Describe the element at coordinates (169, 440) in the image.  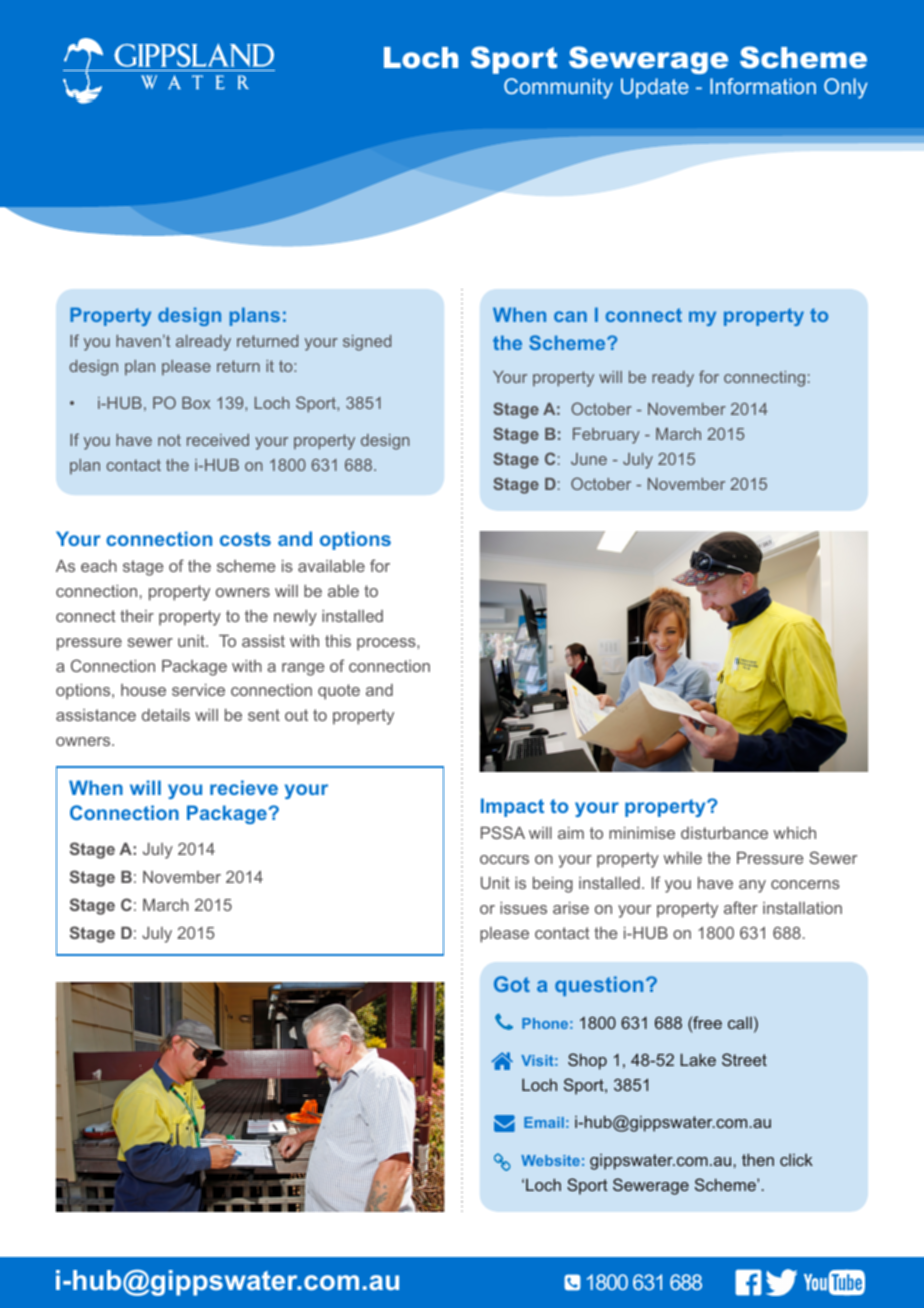
I see `not` at that location.
